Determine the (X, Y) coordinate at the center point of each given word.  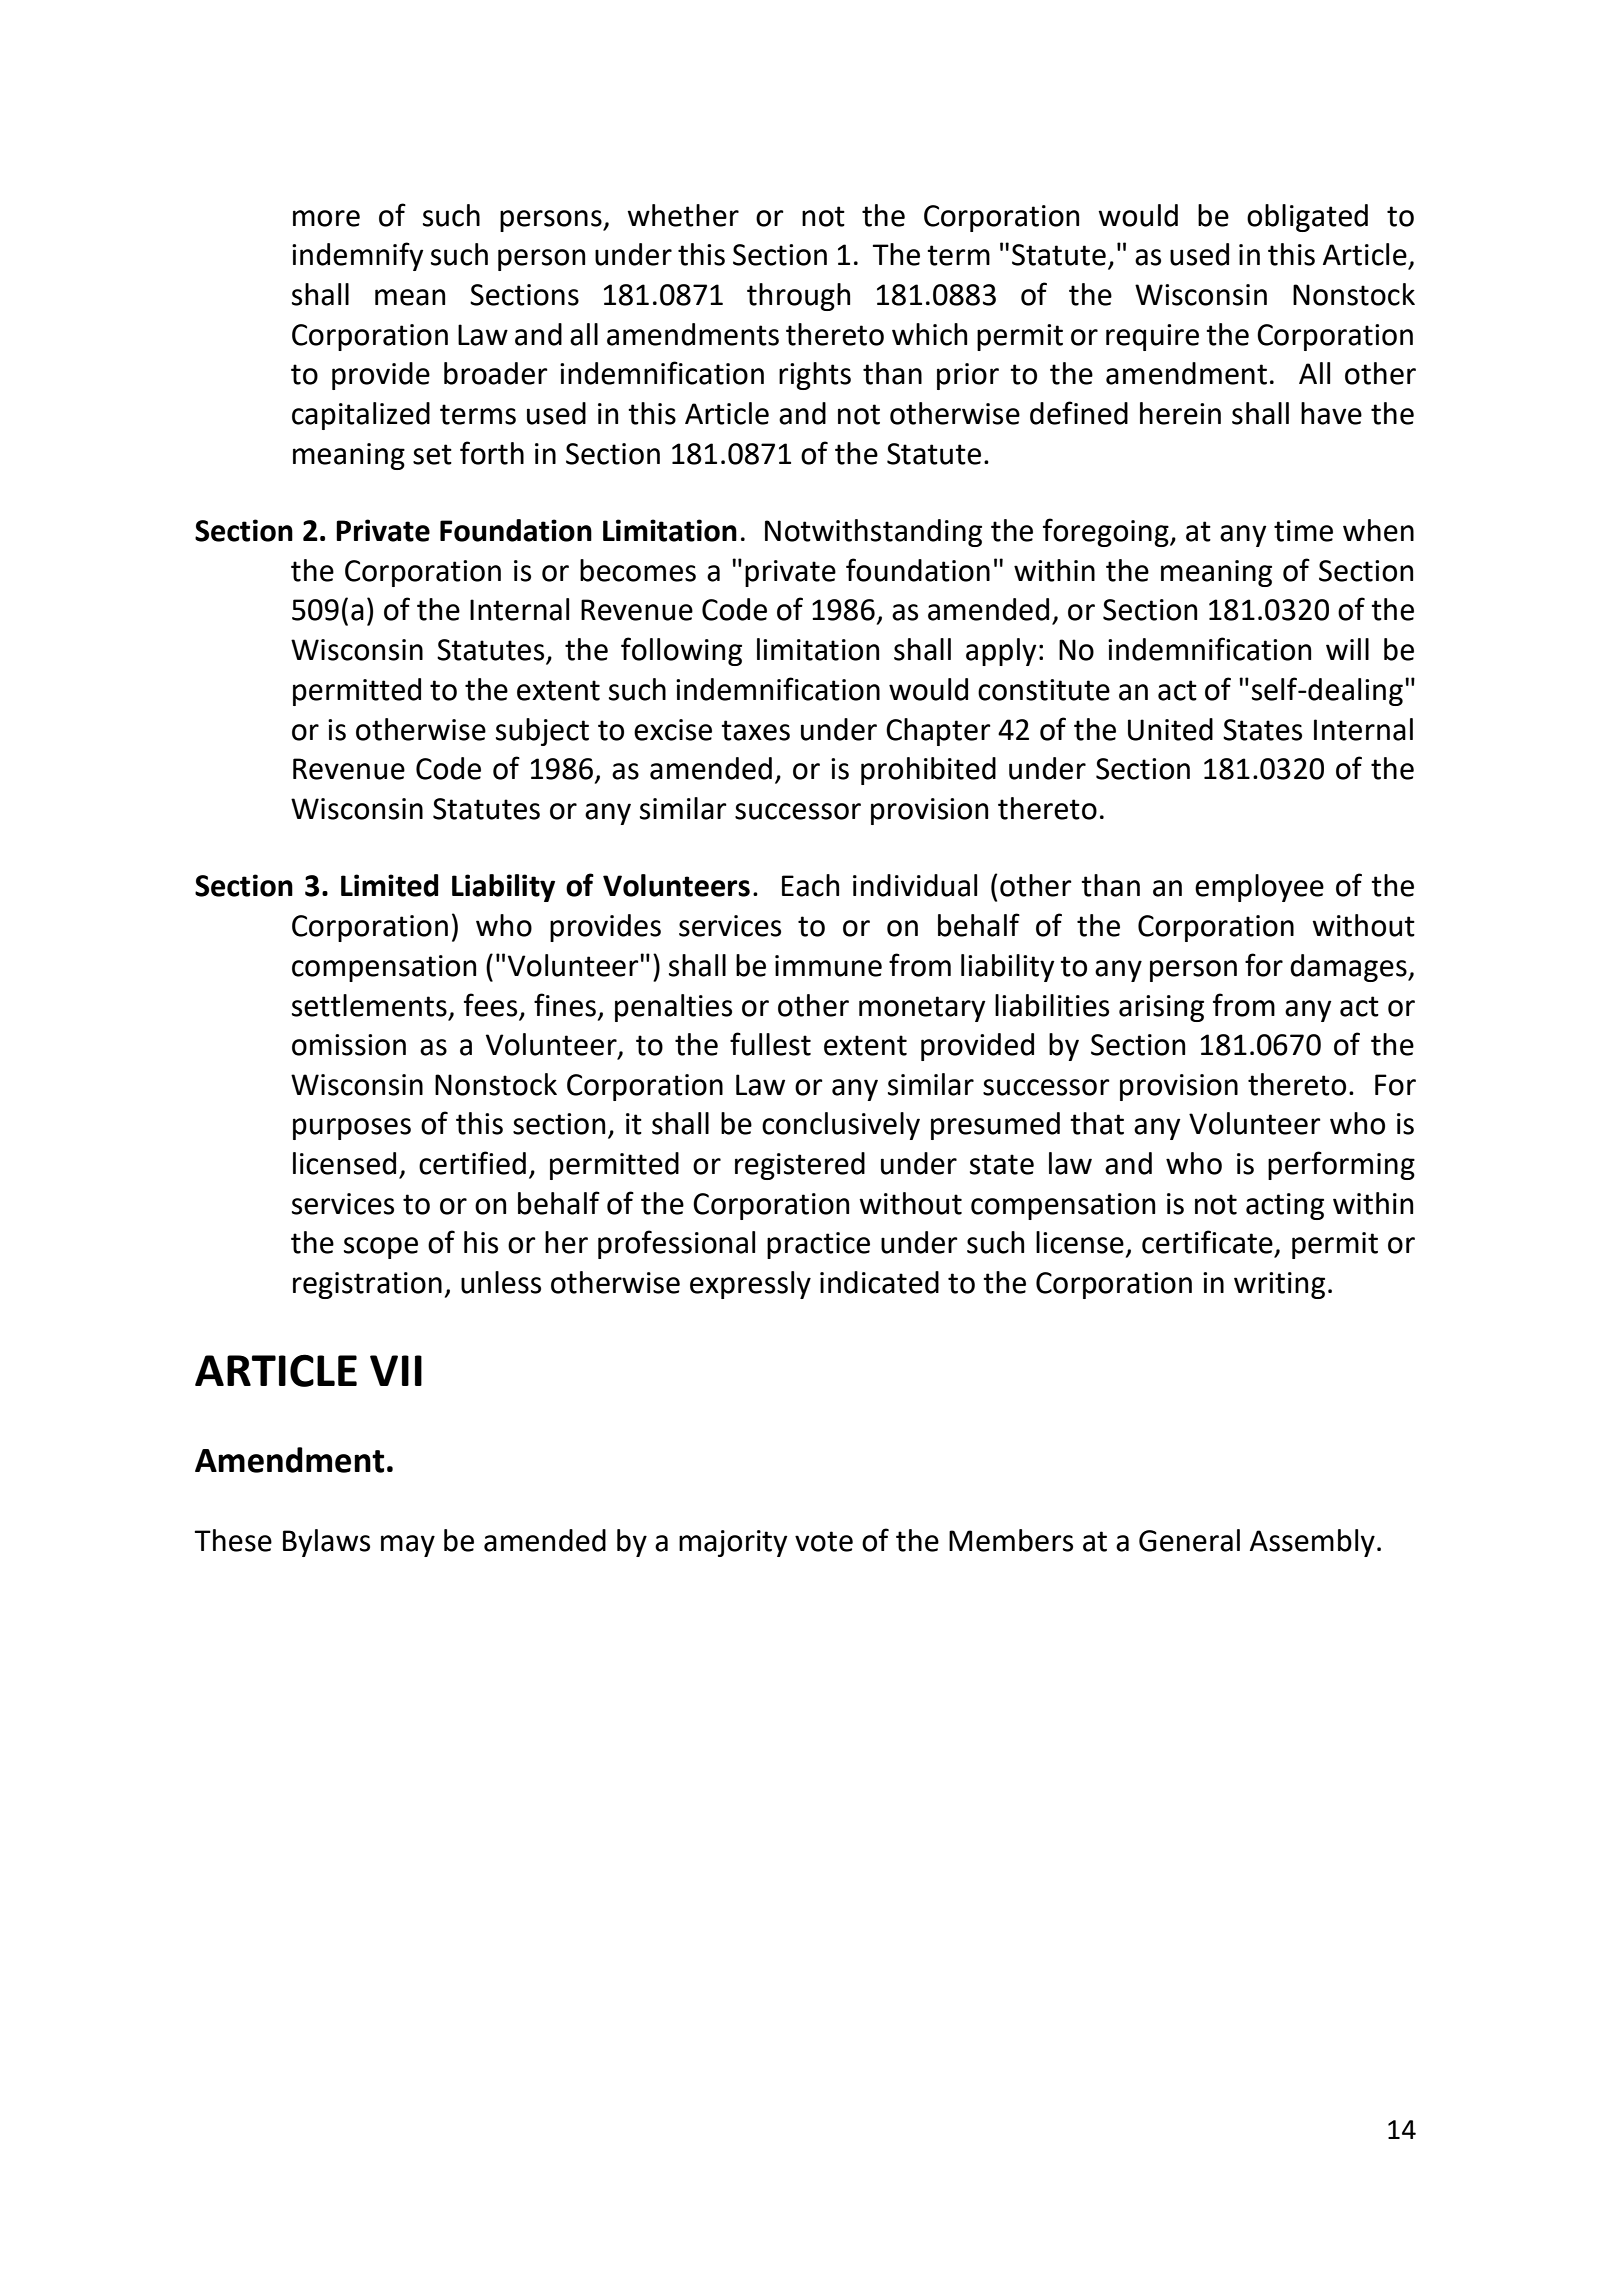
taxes (755, 730)
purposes (352, 1129)
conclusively (841, 1126)
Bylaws (326, 1543)
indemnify (358, 256)
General (1189, 1540)
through (798, 297)
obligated (1307, 218)
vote (824, 1541)
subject (542, 732)
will (1347, 649)
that (1097, 1123)
